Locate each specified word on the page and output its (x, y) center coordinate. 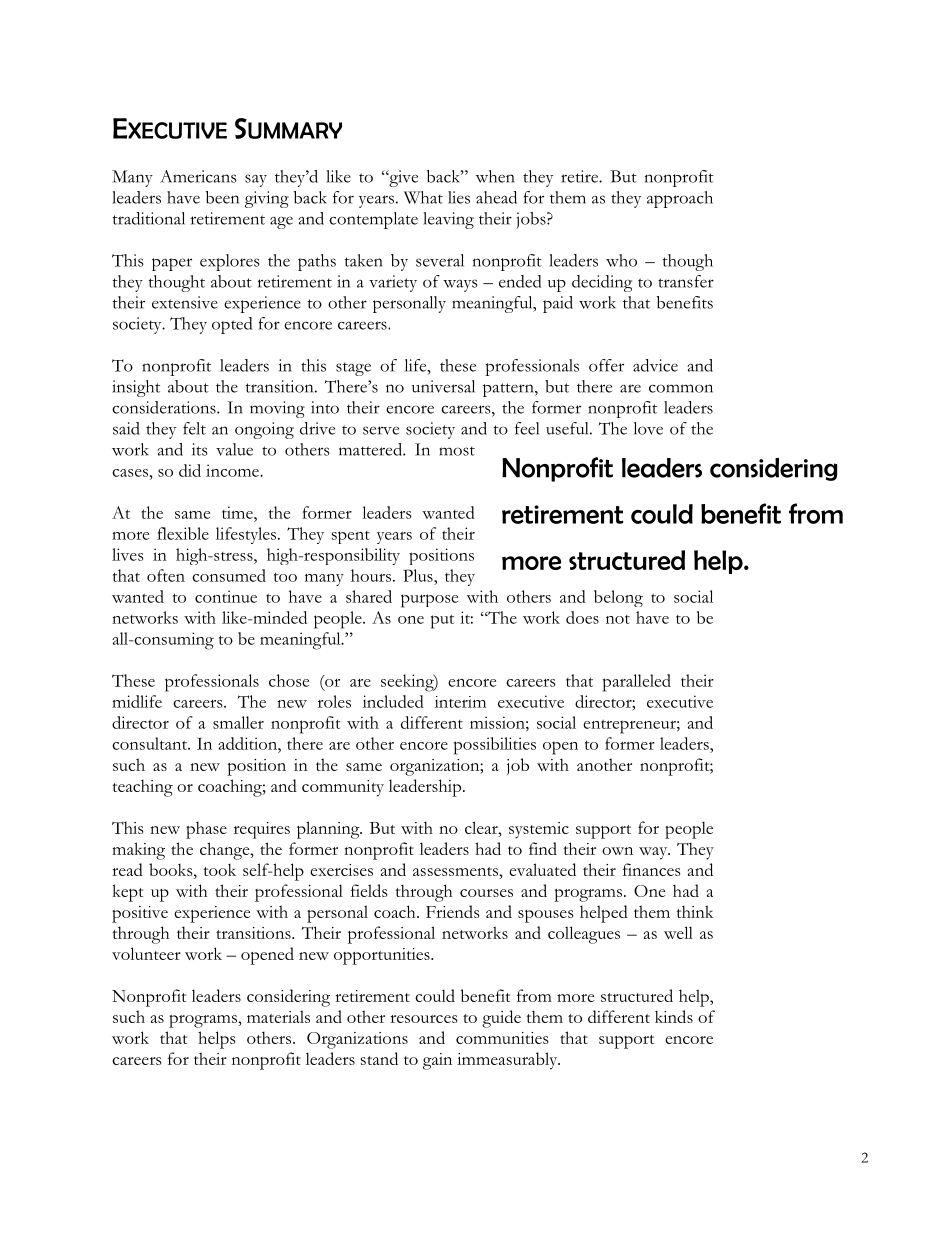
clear (482, 827)
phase (206, 830)
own (617, 851)
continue (226, 596)
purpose (429, 601)
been (222, 197)
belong (618, 598)
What (423, 197)
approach (680, 199)
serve (381, 430)
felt (194, 428)
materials (278, 1016)
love (648, 428)
